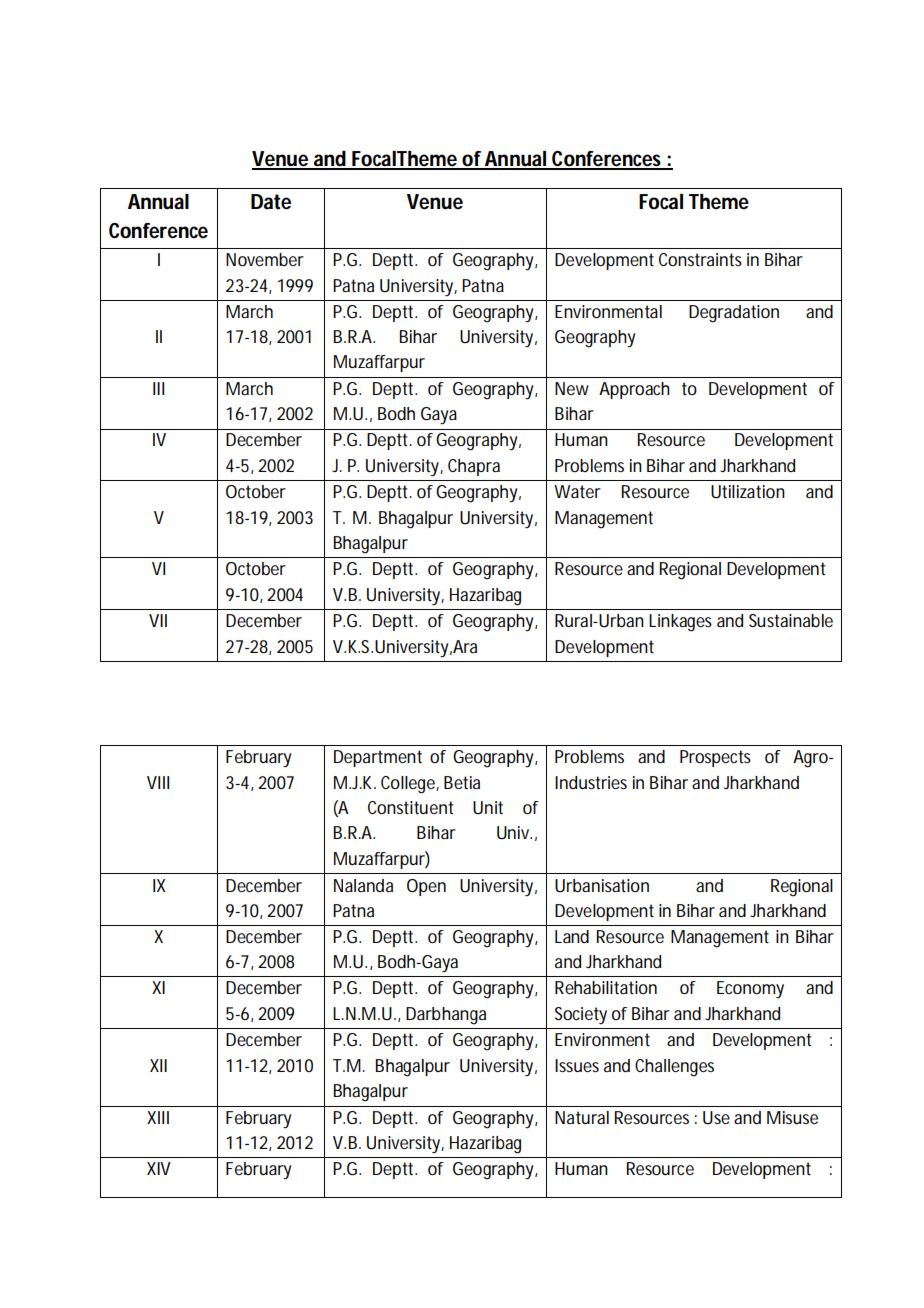  Describe the element at coordinates (158, 782) in the screenshot. I see `VIII` at that location.
